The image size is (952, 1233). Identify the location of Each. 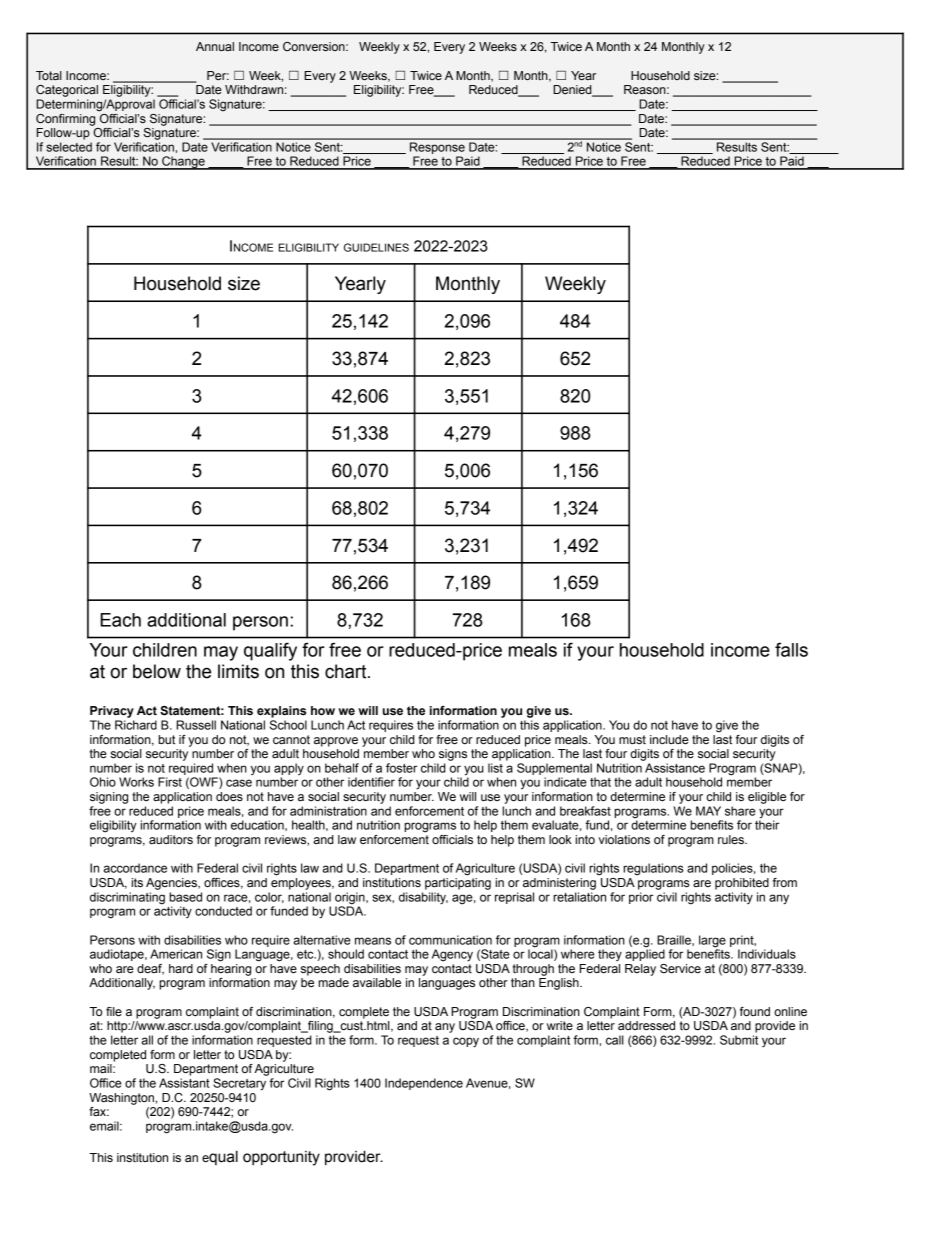
(120, 620).
